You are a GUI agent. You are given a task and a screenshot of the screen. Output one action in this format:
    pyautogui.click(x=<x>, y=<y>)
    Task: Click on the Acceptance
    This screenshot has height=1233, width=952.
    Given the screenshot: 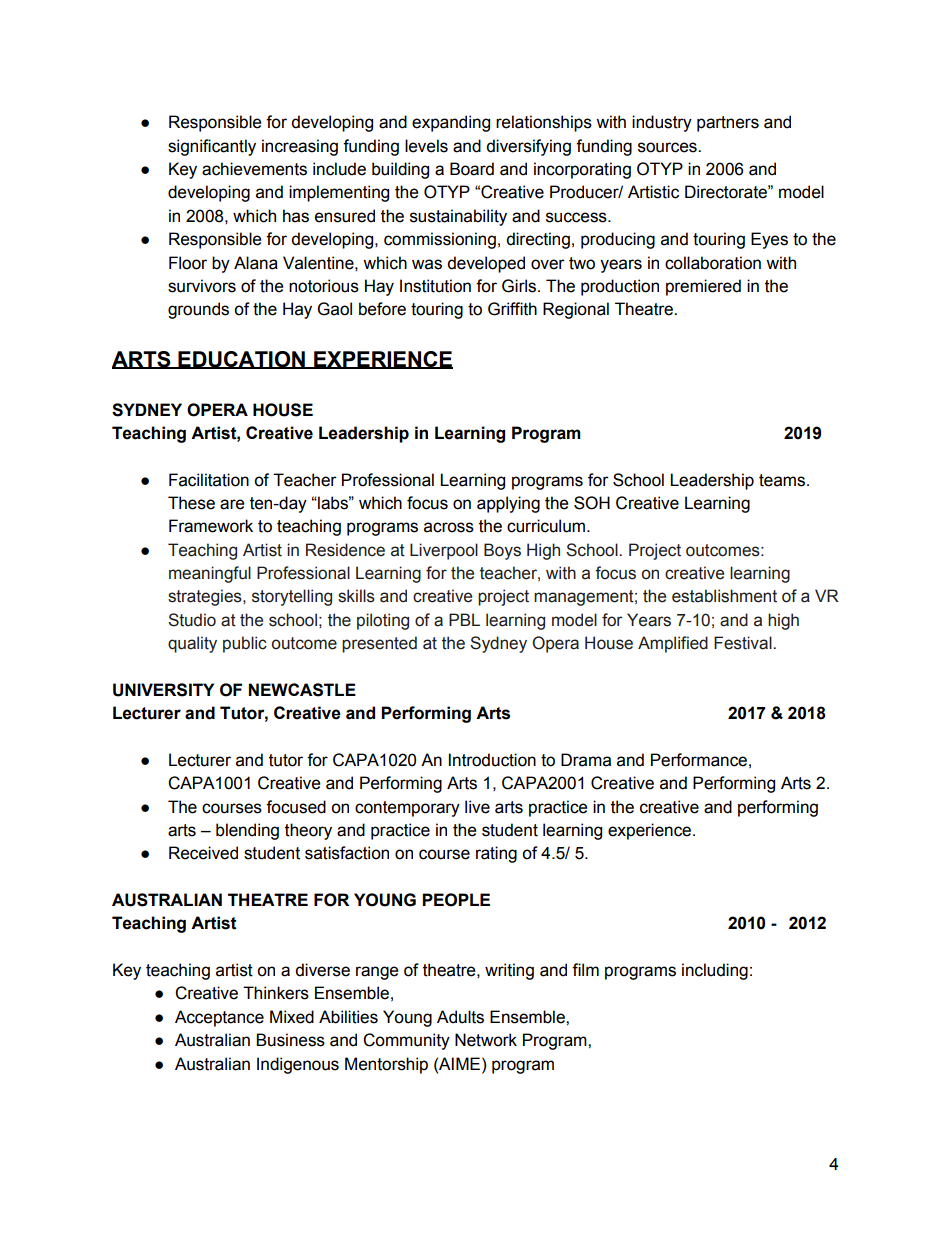 What is the action you would take?
    pyautogui.click(x=219, y=1018)
